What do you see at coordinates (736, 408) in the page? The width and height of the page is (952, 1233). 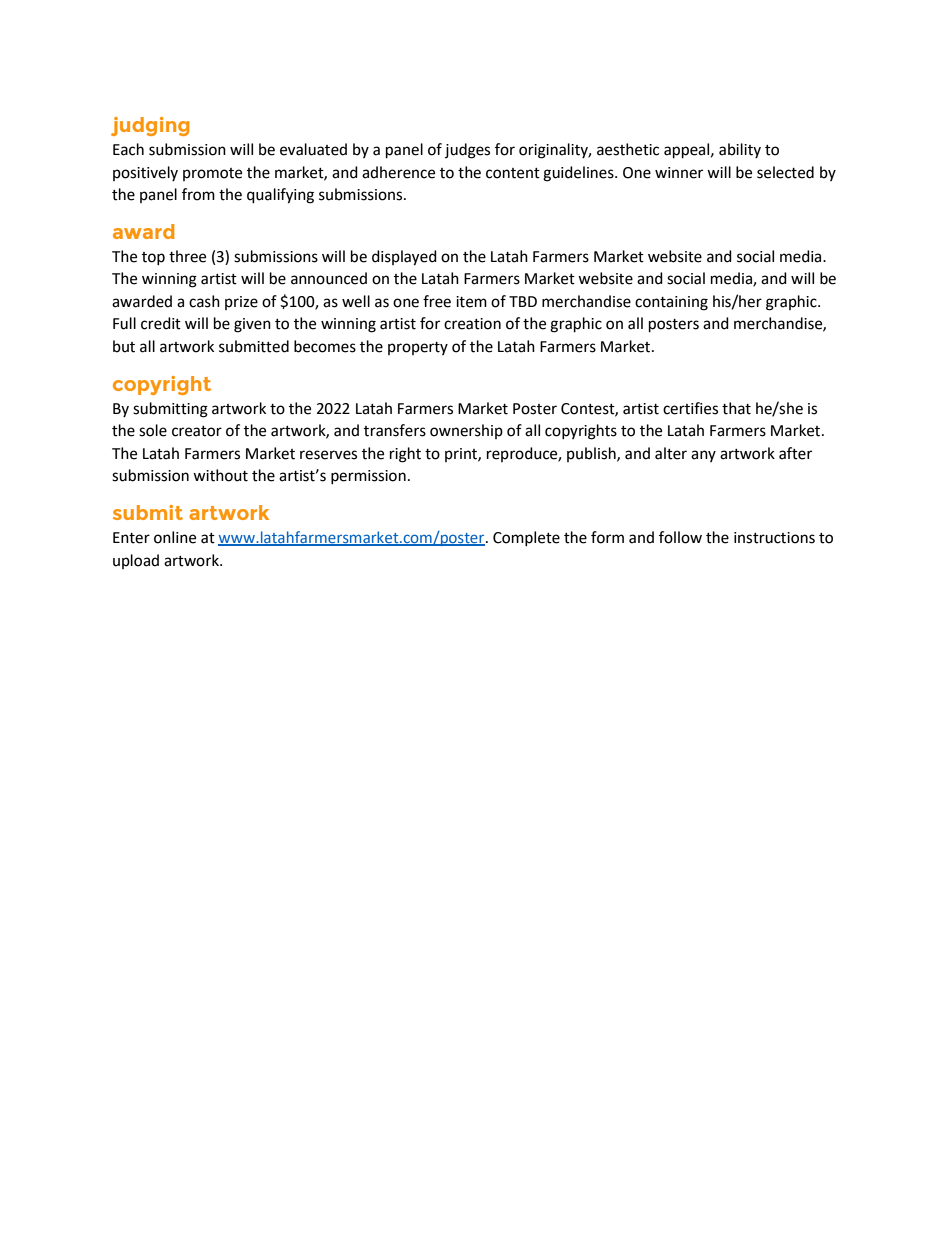 I see `that` at bounding box center [736, 408].
